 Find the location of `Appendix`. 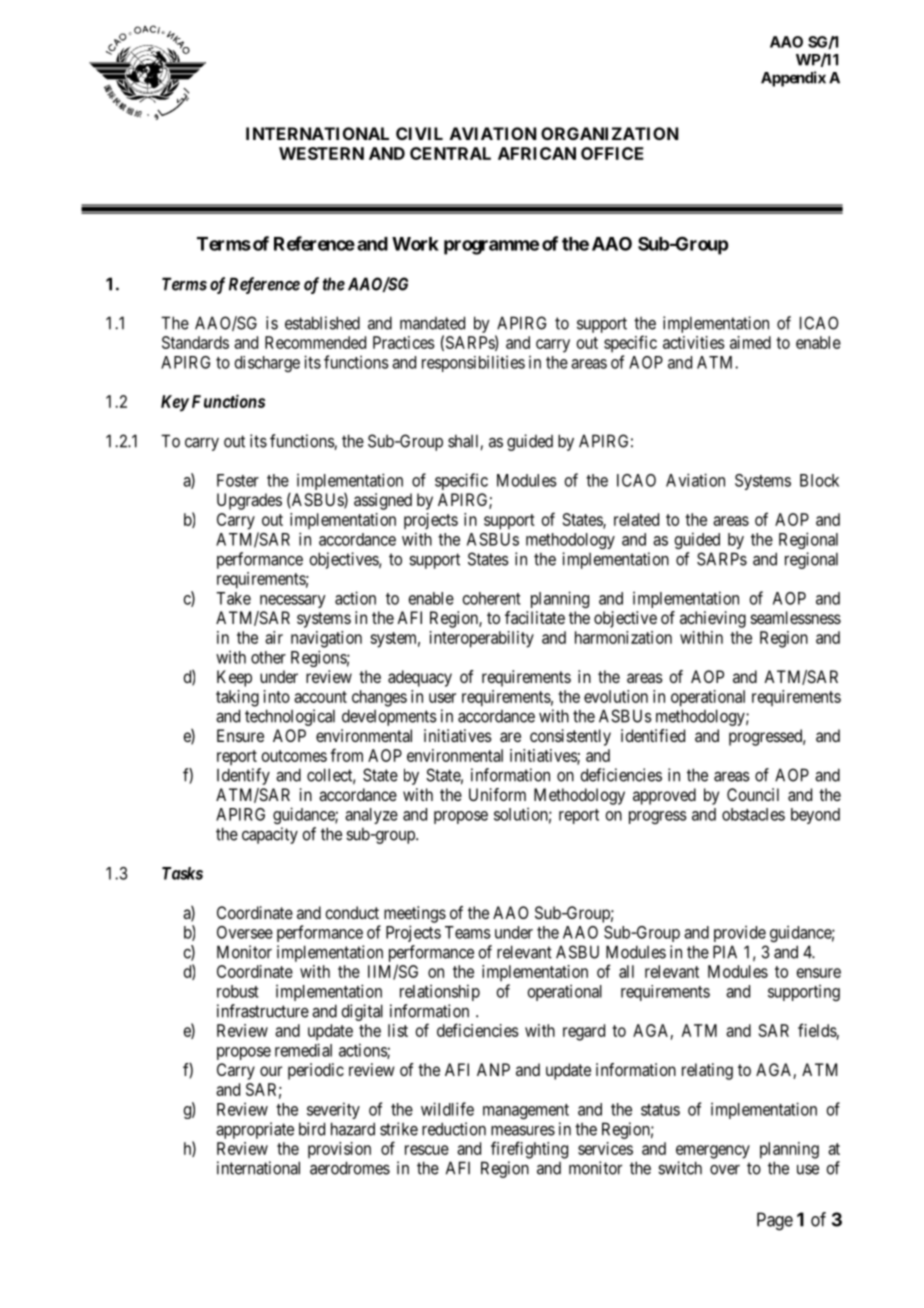

Appendix is located at coordinates (793, 79).
